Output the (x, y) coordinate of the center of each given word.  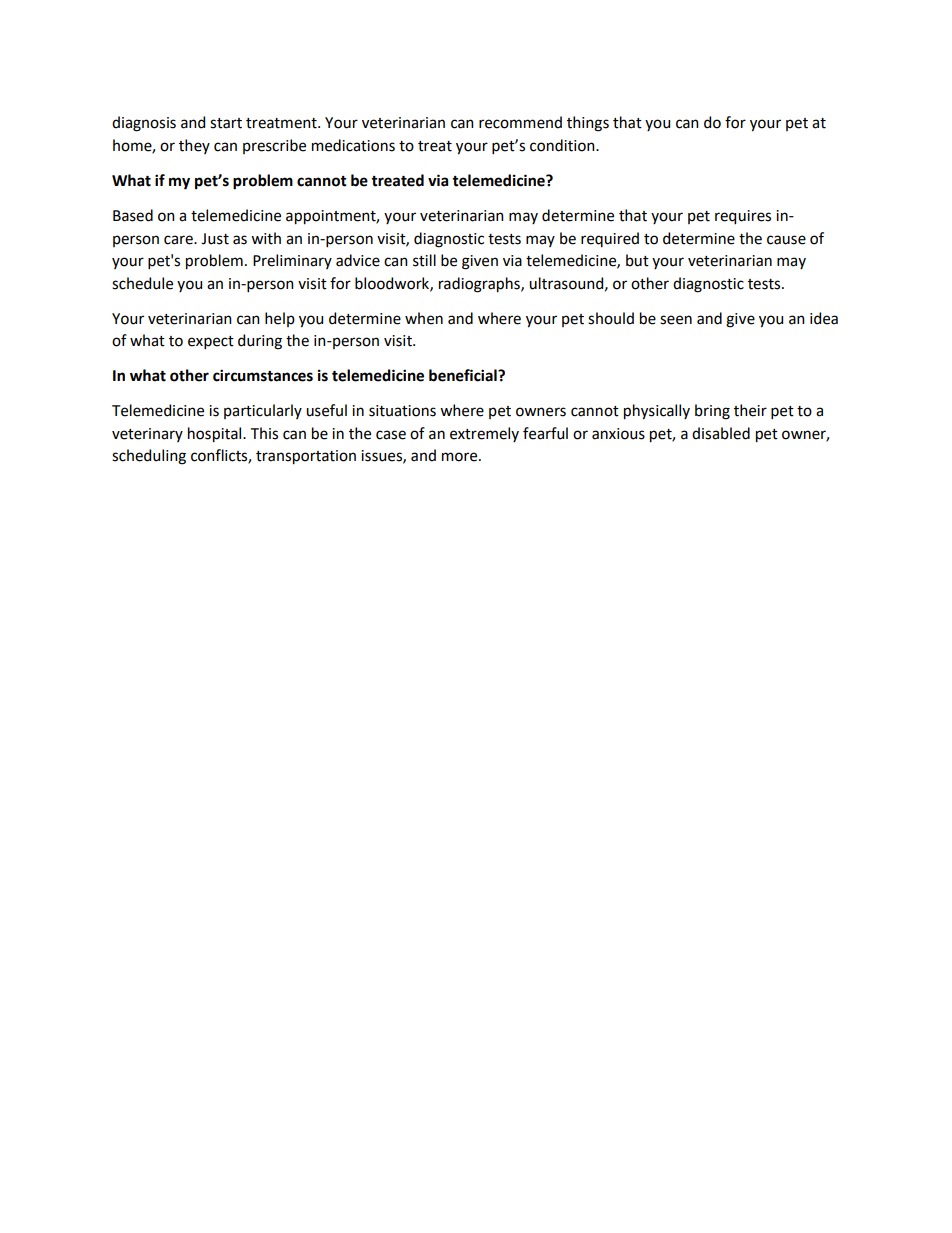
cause (786, 240)
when (424, 318)
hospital (216, 435)
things (588, 124)
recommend (520, 122)
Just (215, 239)
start (226, 123)
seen (676, 320)
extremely (484, 434)
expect (211, 342)
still (424, 260)
